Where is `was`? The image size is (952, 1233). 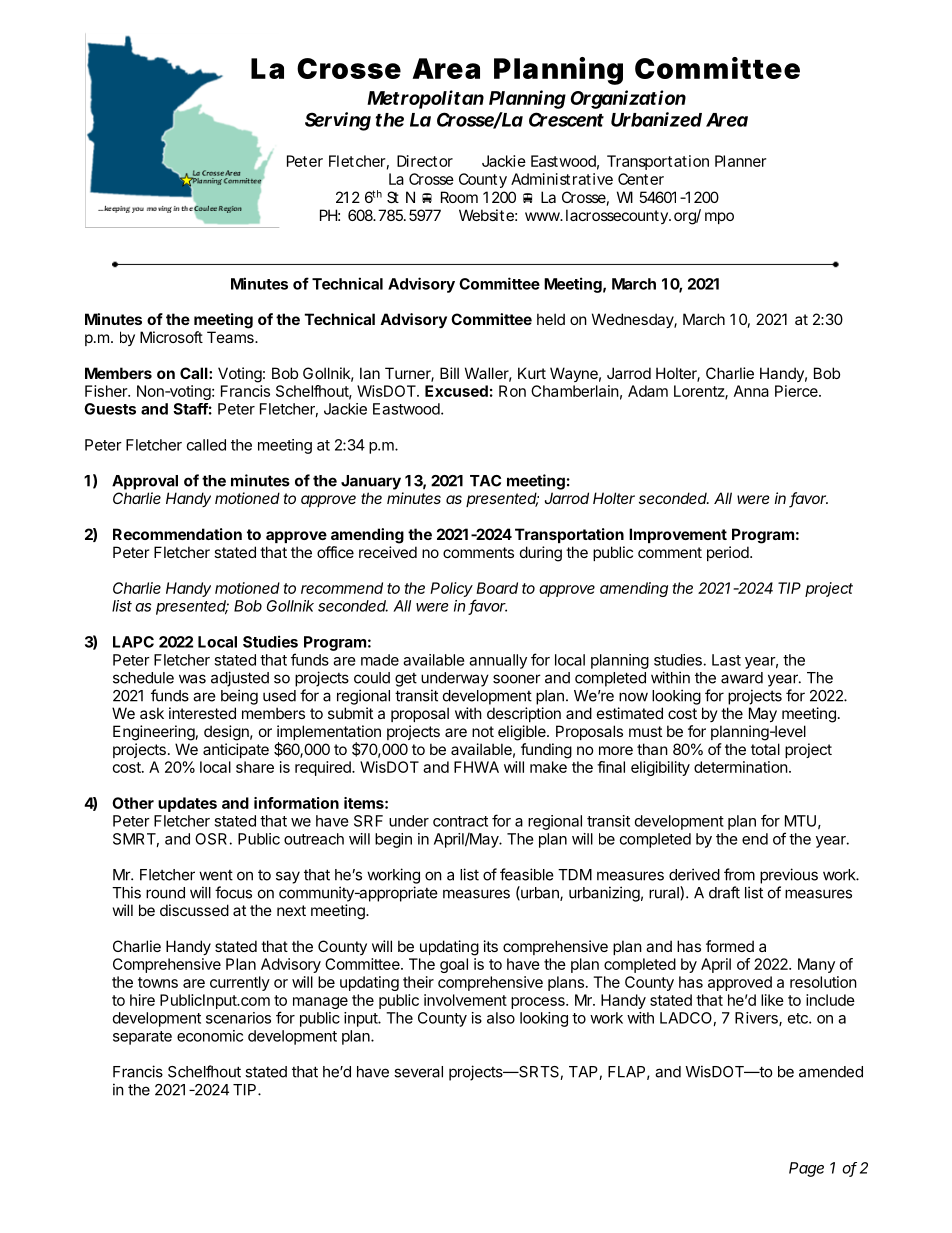 was is located at coordinates (192, 679).
